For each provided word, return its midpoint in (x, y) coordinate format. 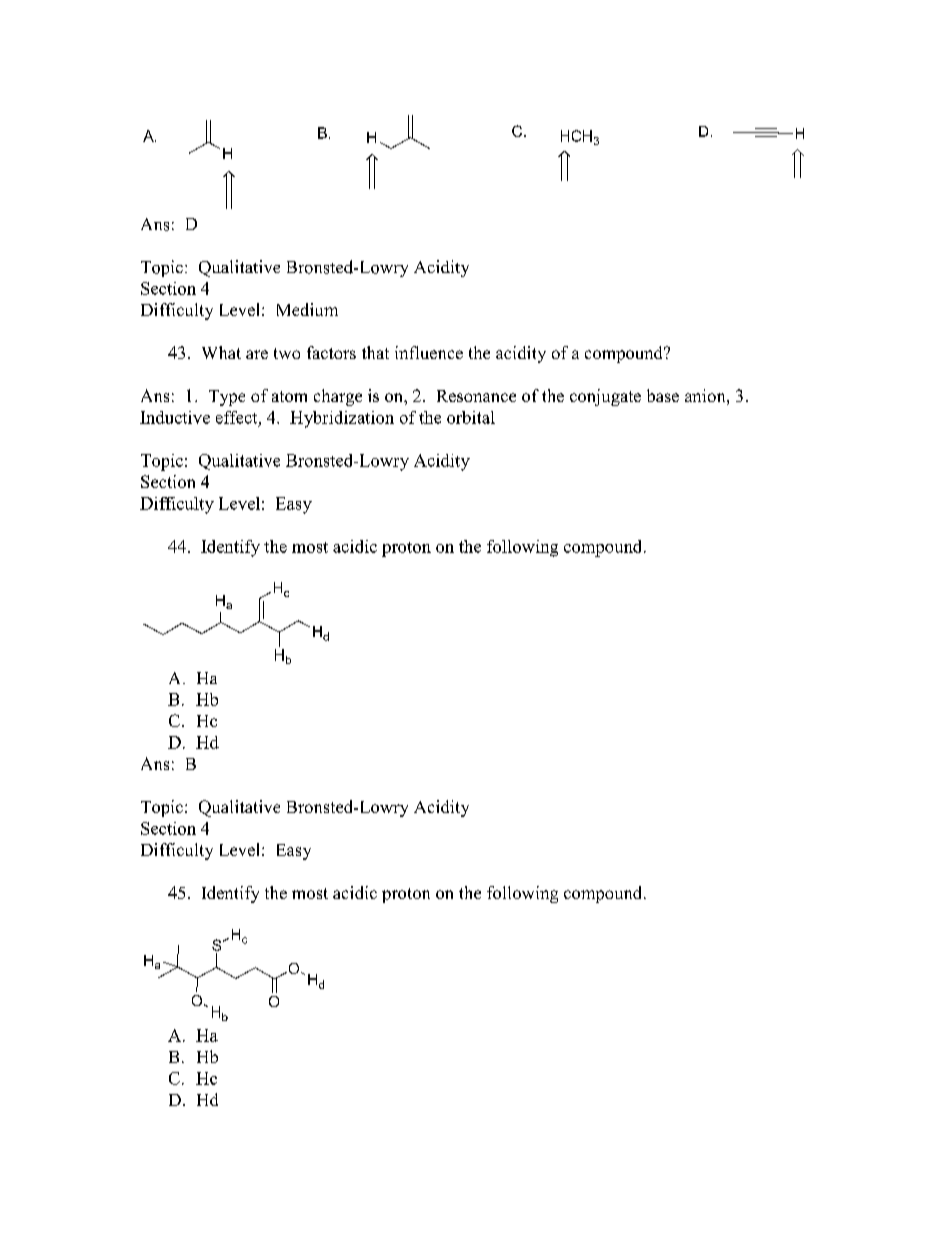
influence (429, 352)
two (287, 353)
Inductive (175, 417)
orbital (471, 417)
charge (338, 397)
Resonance (476, 396)
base (663, 395)
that (375, 352)
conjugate (605, 397)
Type (227, 398)
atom (289, 396)
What (221, 352)
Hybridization (342, 419)
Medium (307, 309)
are (257, 354)
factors (331, 352)
